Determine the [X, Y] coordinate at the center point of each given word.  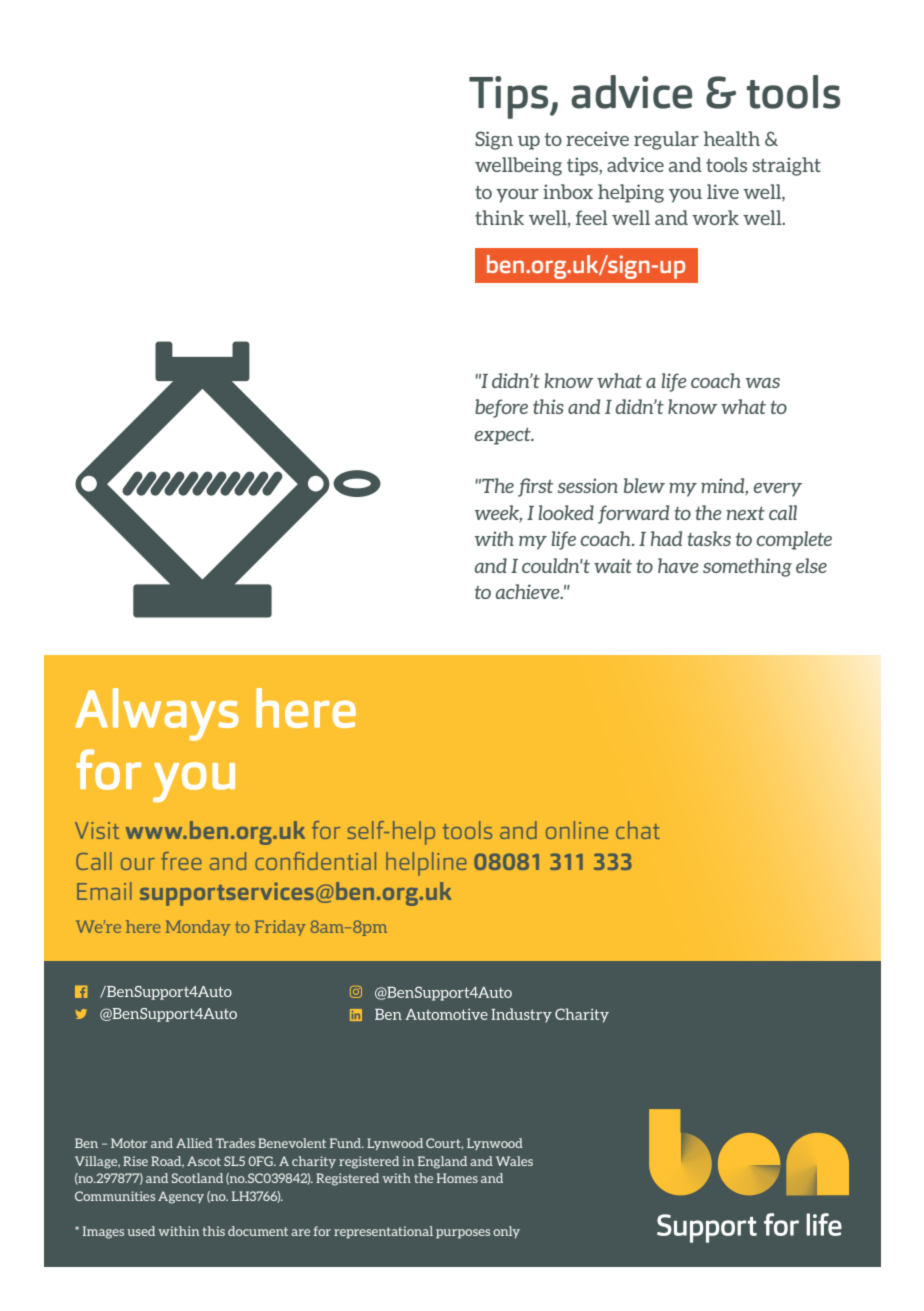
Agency [181, 1197]
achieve [529, 591]
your [517, 196]
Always [157, 714]
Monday [198, 928]
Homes [457, 1178]
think [499, 217]
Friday [280, 928]
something [747, 567]
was [763, 383]
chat [638, 830]
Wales [514, 1161]
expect [503, 436]
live [723, 191]
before [501, 408]
